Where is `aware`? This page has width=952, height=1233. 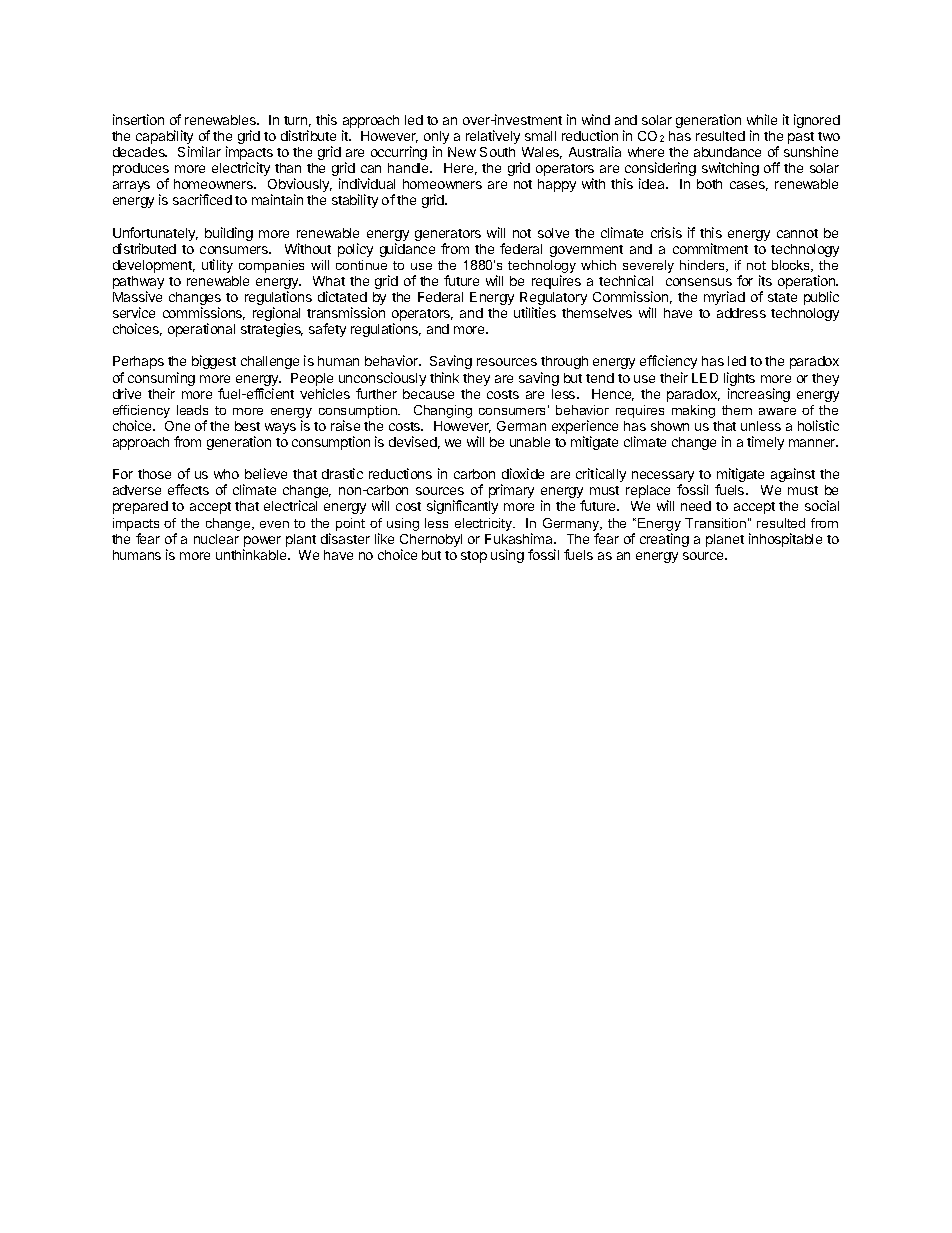
aware is located at coordinates (777, 411).
